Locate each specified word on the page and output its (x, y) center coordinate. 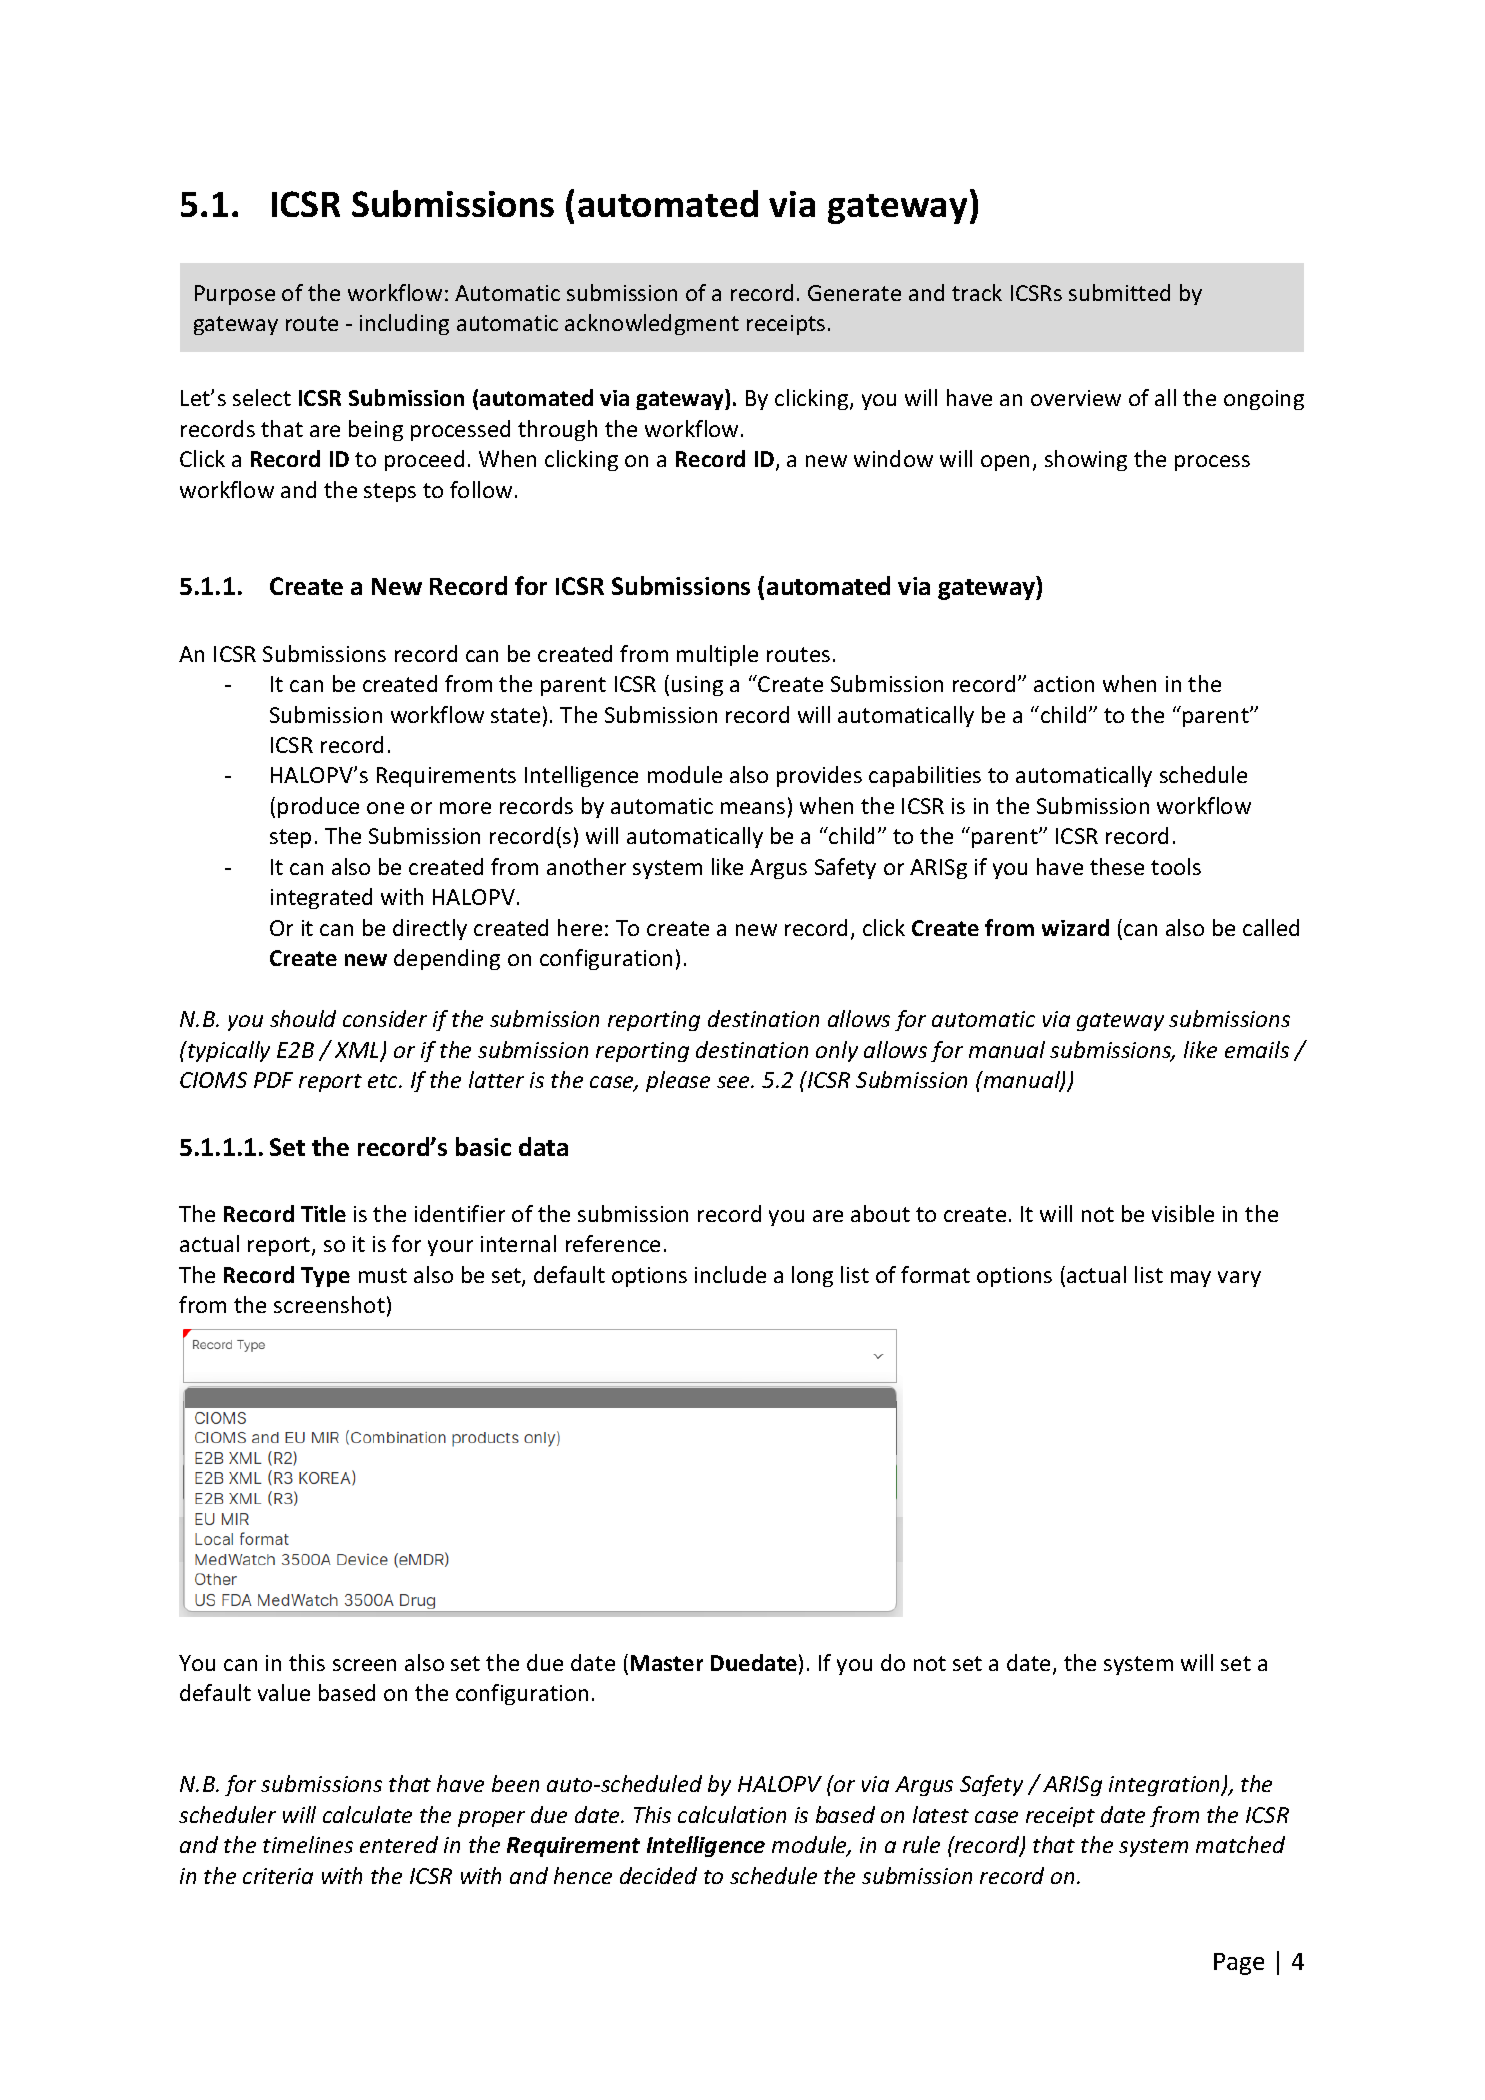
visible (1183, 1213)
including (404, 324)
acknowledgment (652, 324)
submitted (1119, 292)
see (734, 1082)
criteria (278, 1876)
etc (384, 1081)
